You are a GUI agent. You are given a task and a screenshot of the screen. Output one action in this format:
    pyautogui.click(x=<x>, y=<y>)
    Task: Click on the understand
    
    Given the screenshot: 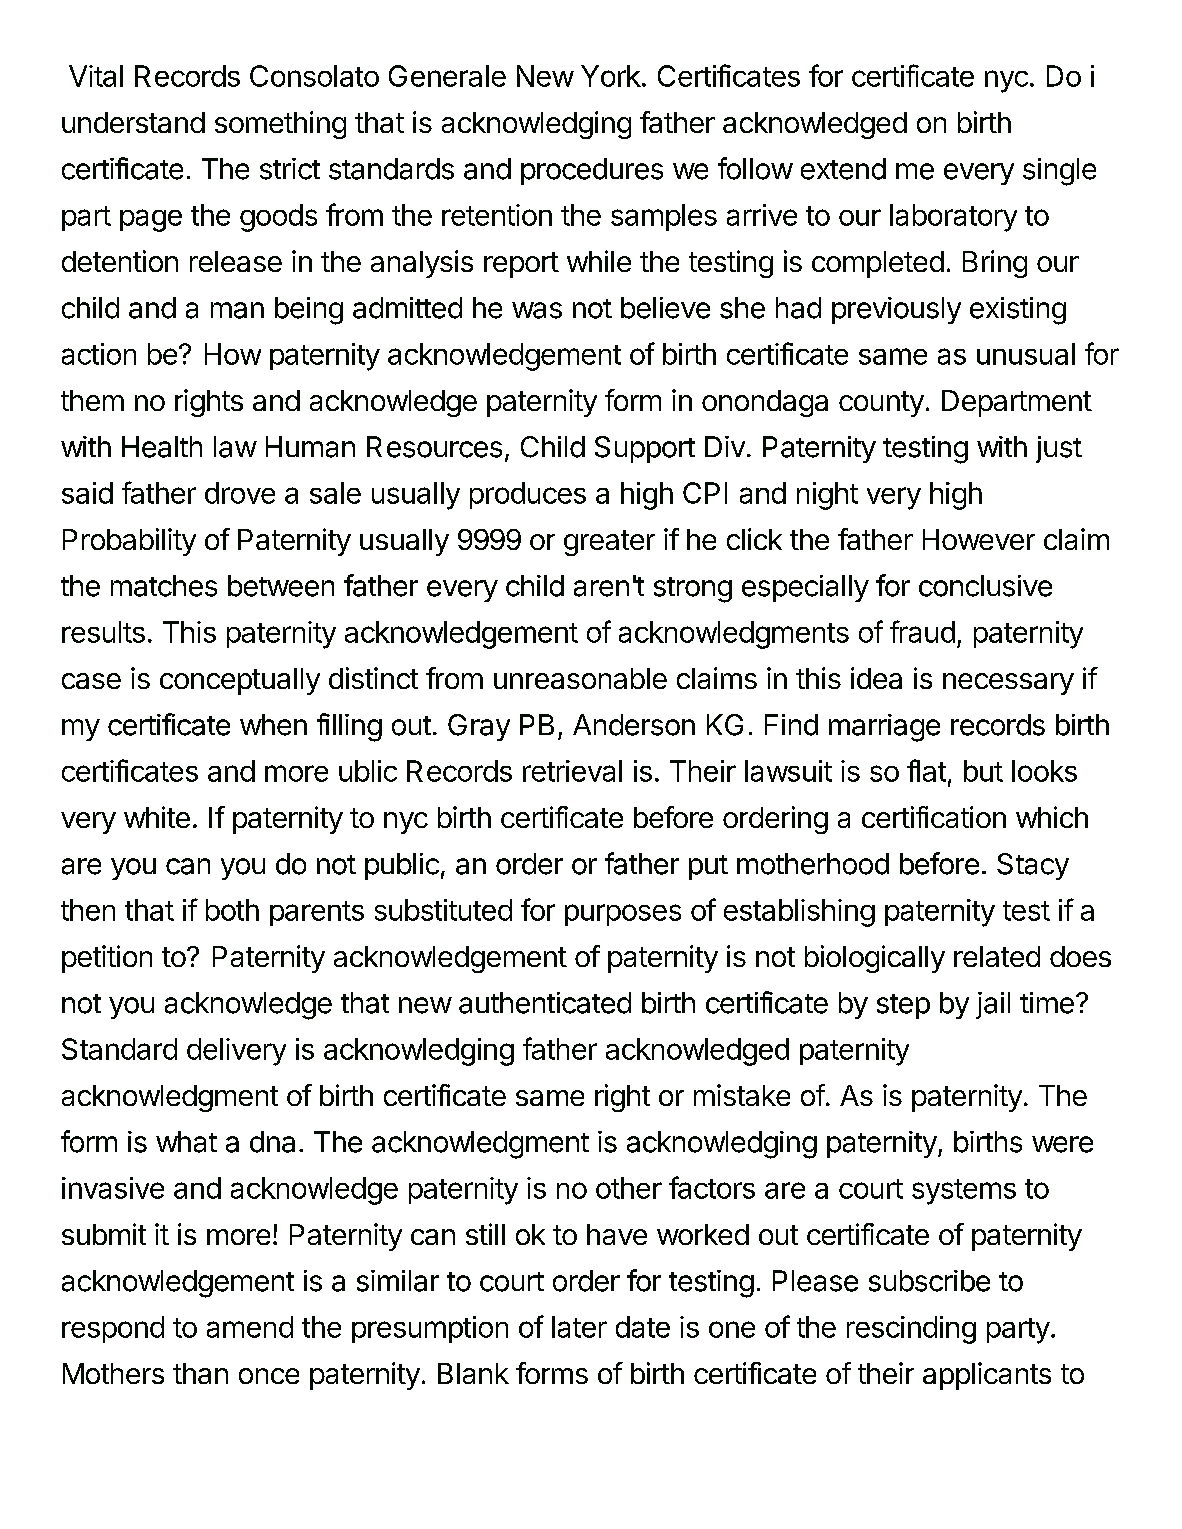 What is the action you would take?
    pyautogui.click(x=133, y=122)
